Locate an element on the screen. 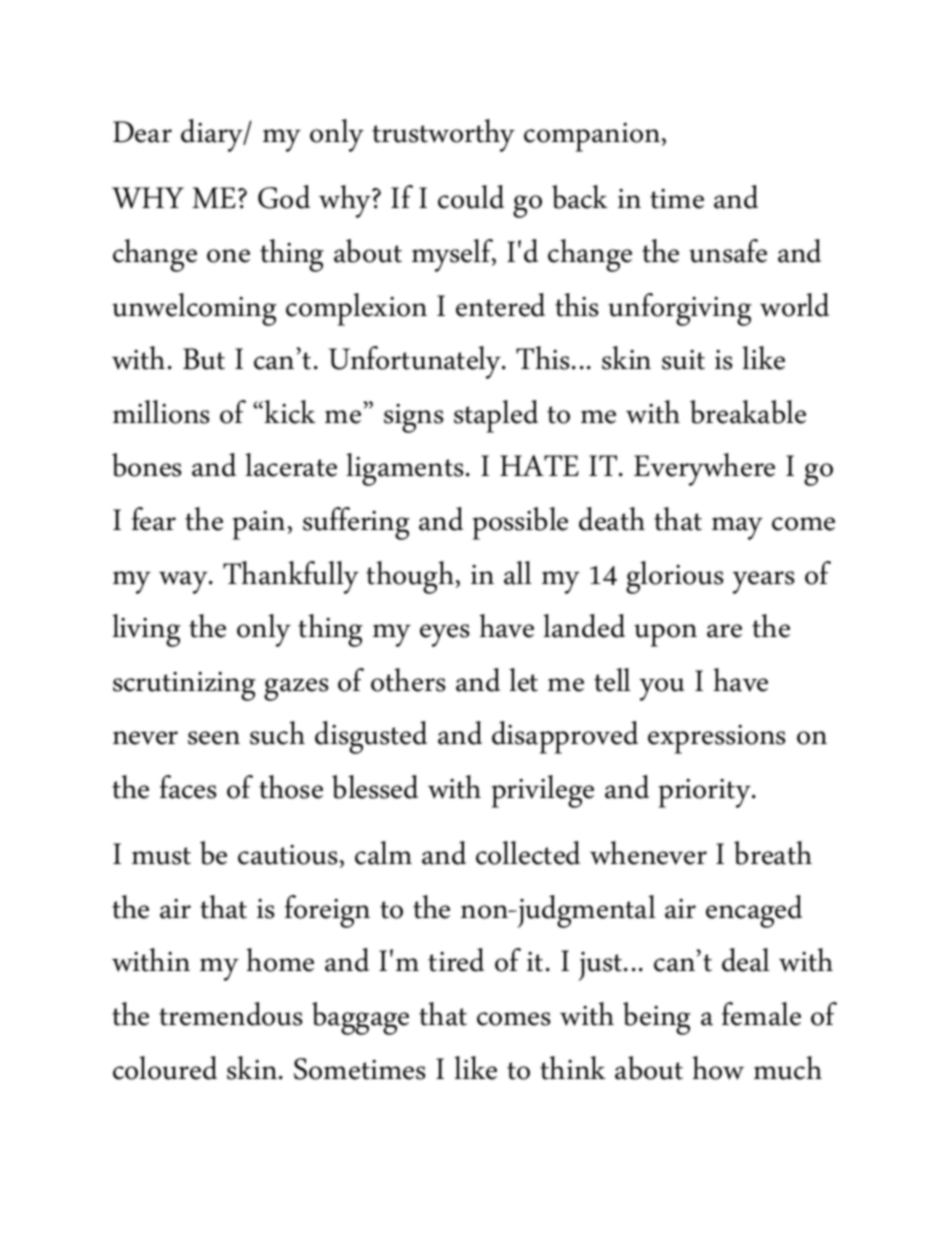 This screenshot has height=1233, width=952. collected is located at coordinates (528, 853).
